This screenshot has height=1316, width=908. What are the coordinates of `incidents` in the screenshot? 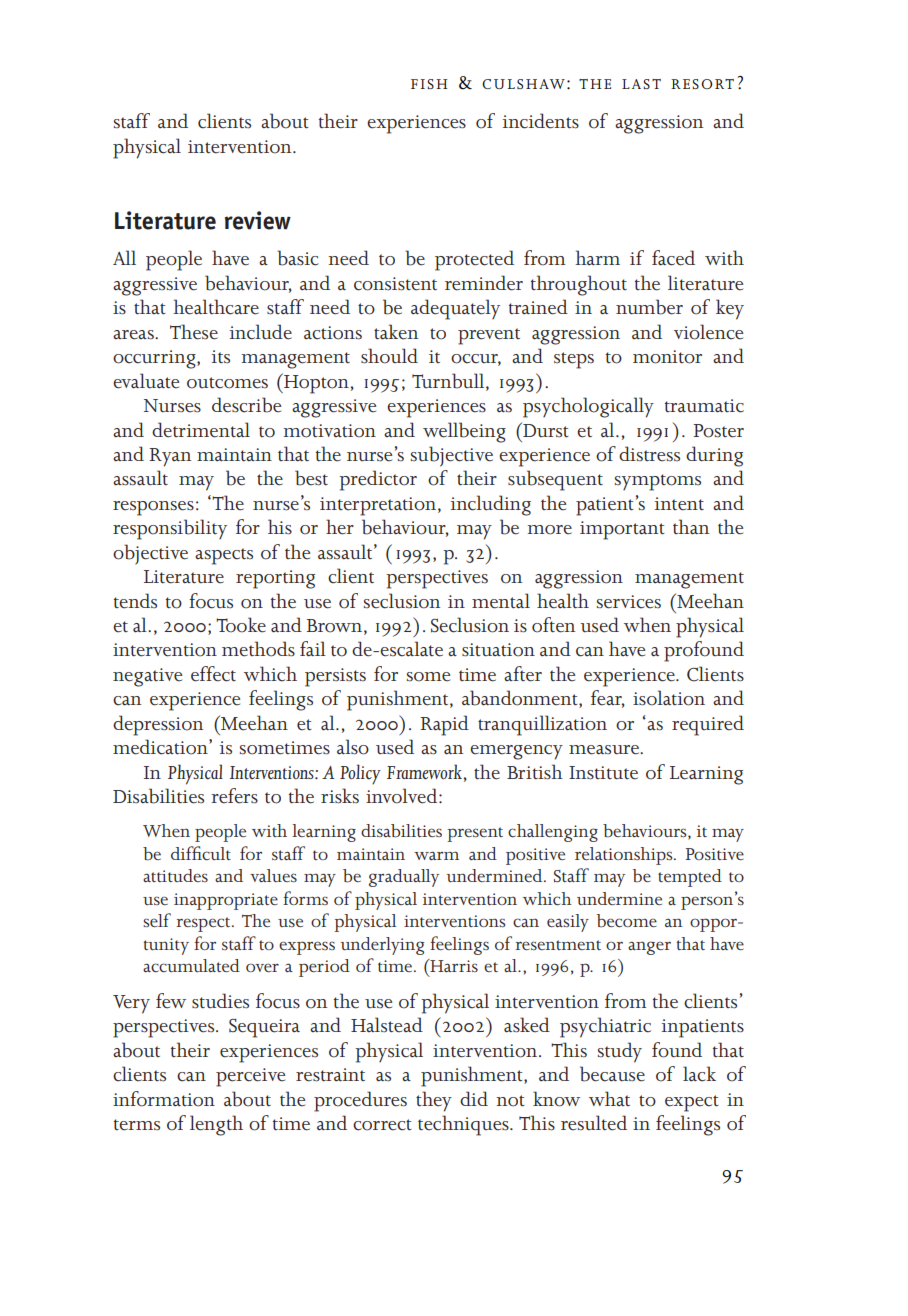 It's located at (541, 121).
